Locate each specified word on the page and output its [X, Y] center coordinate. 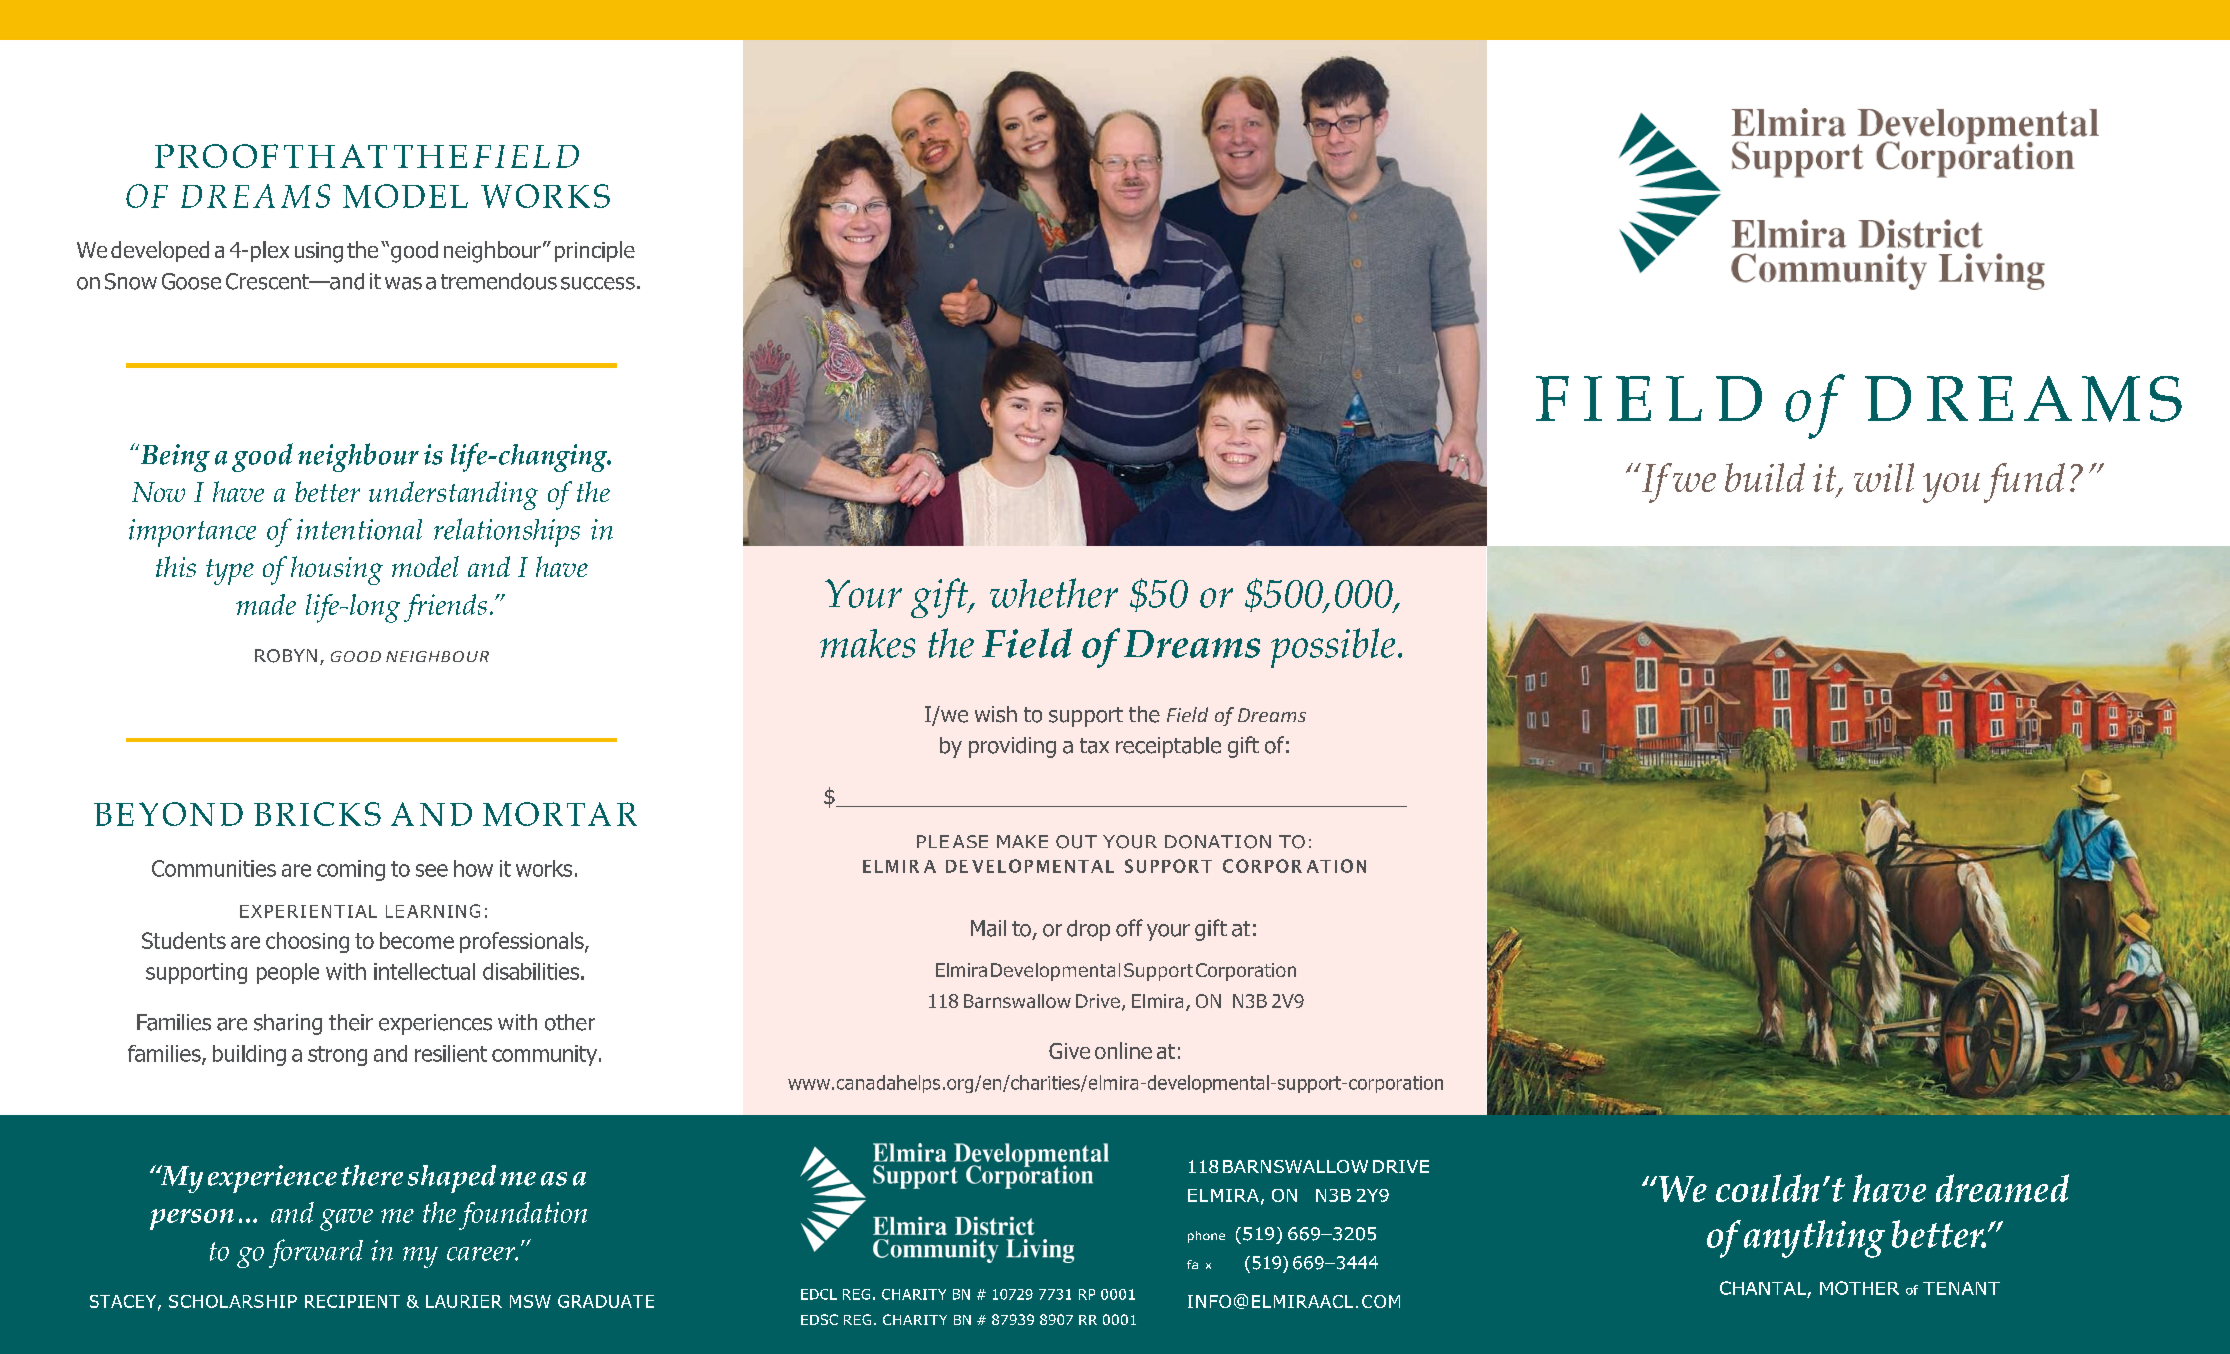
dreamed [2002, 1188]
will [1884, 477]
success [598, 283]
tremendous [499, 281]
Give [1069, 1051]
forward [316, 1253]
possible [1333, 648]
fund [2024, 483]
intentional [359, 529]
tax [1094, 746]
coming [351, 870]
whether [1054, 593]
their [351, 1022]
